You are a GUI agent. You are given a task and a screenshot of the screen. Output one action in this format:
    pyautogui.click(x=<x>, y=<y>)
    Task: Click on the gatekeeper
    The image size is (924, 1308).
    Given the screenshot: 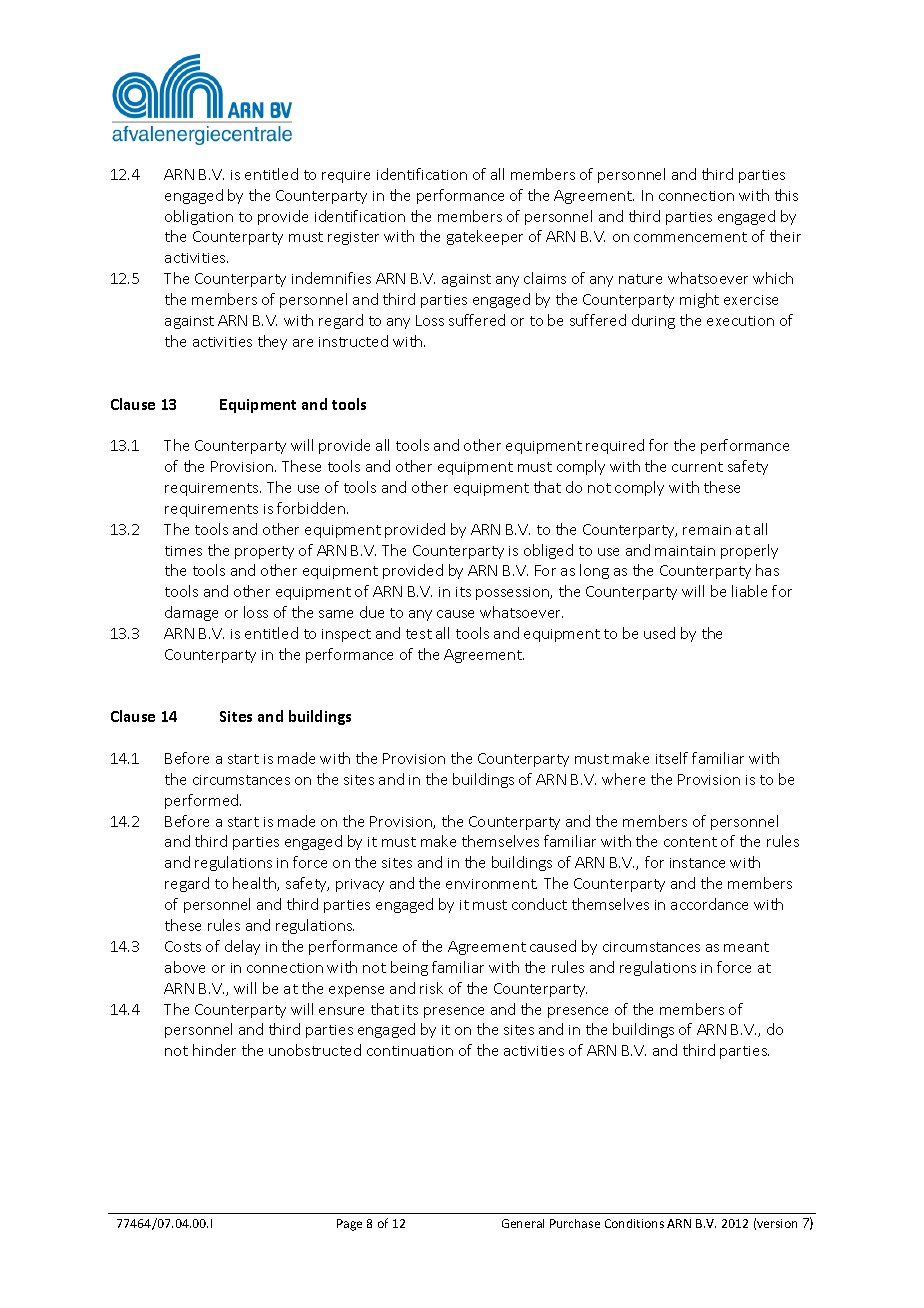 What is the action you would take?
    pyautogui.click(x=485, y=237)
